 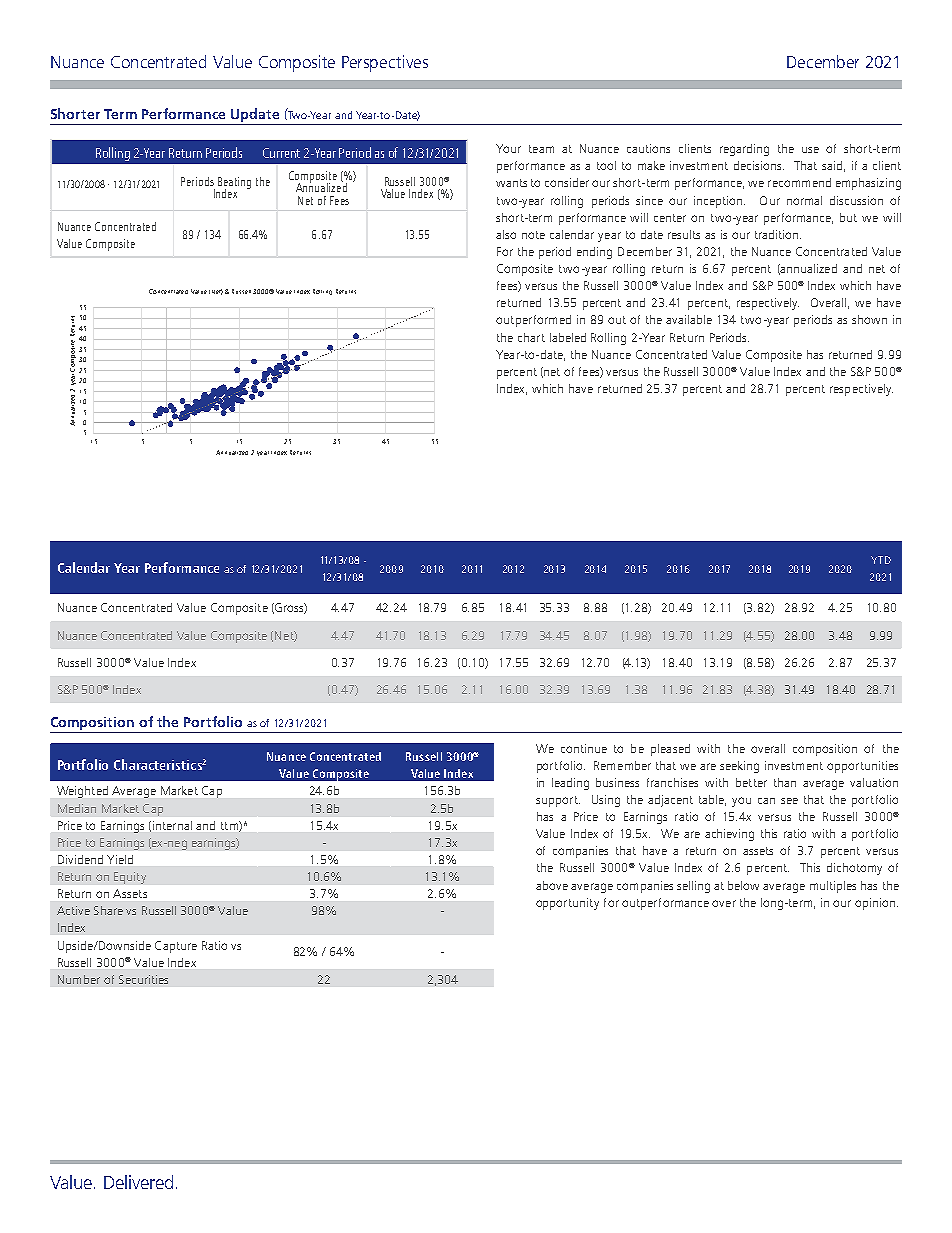 What do you see at coordinates (531, 337) in the screenshot?
I see `chart` at bounding box center [531, 337].
